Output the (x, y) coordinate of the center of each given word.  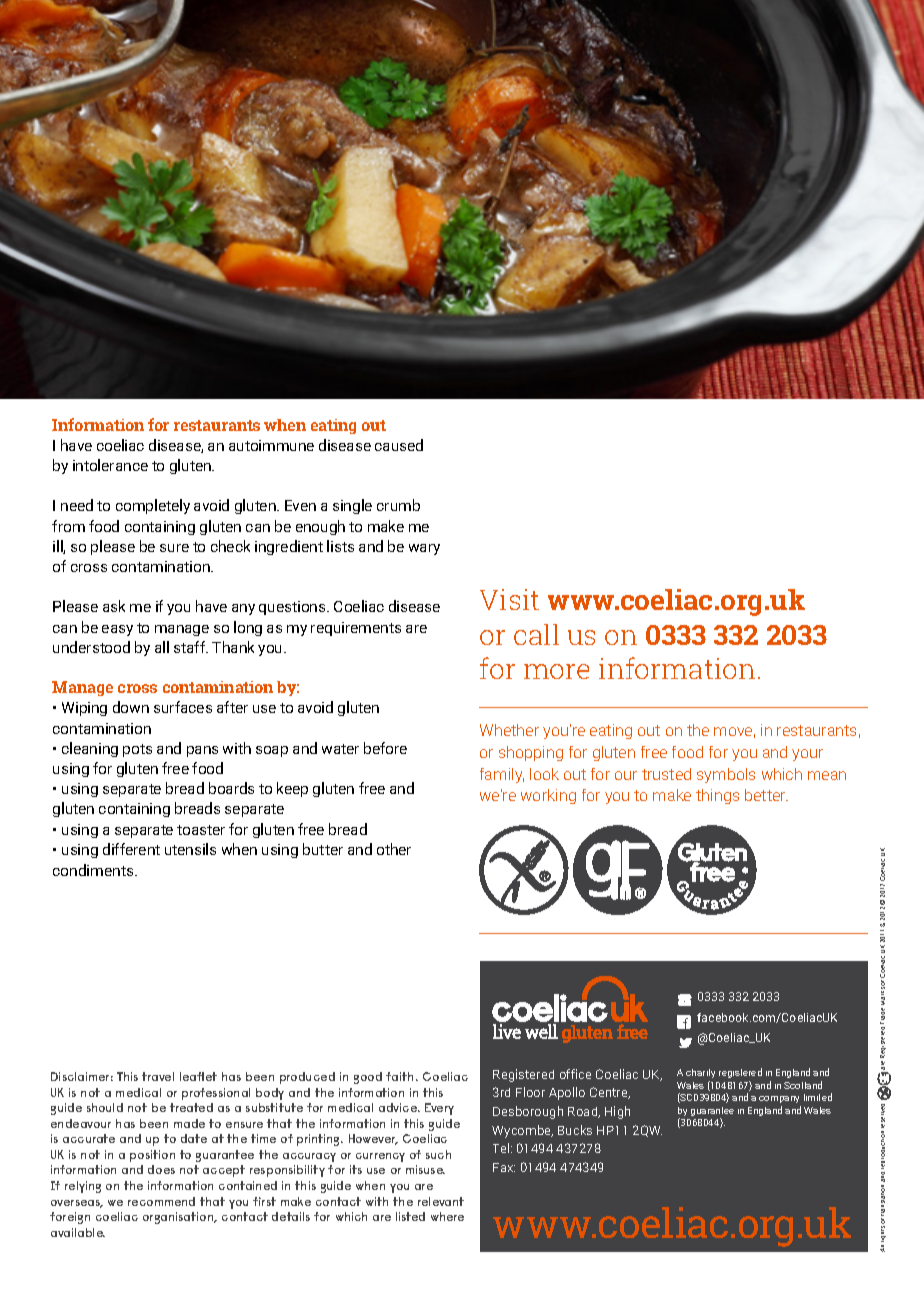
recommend (161, 1201)
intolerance (110, 465)
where (447, 1216)
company (779, 1099)
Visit (509, 599)
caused (399, 445)
